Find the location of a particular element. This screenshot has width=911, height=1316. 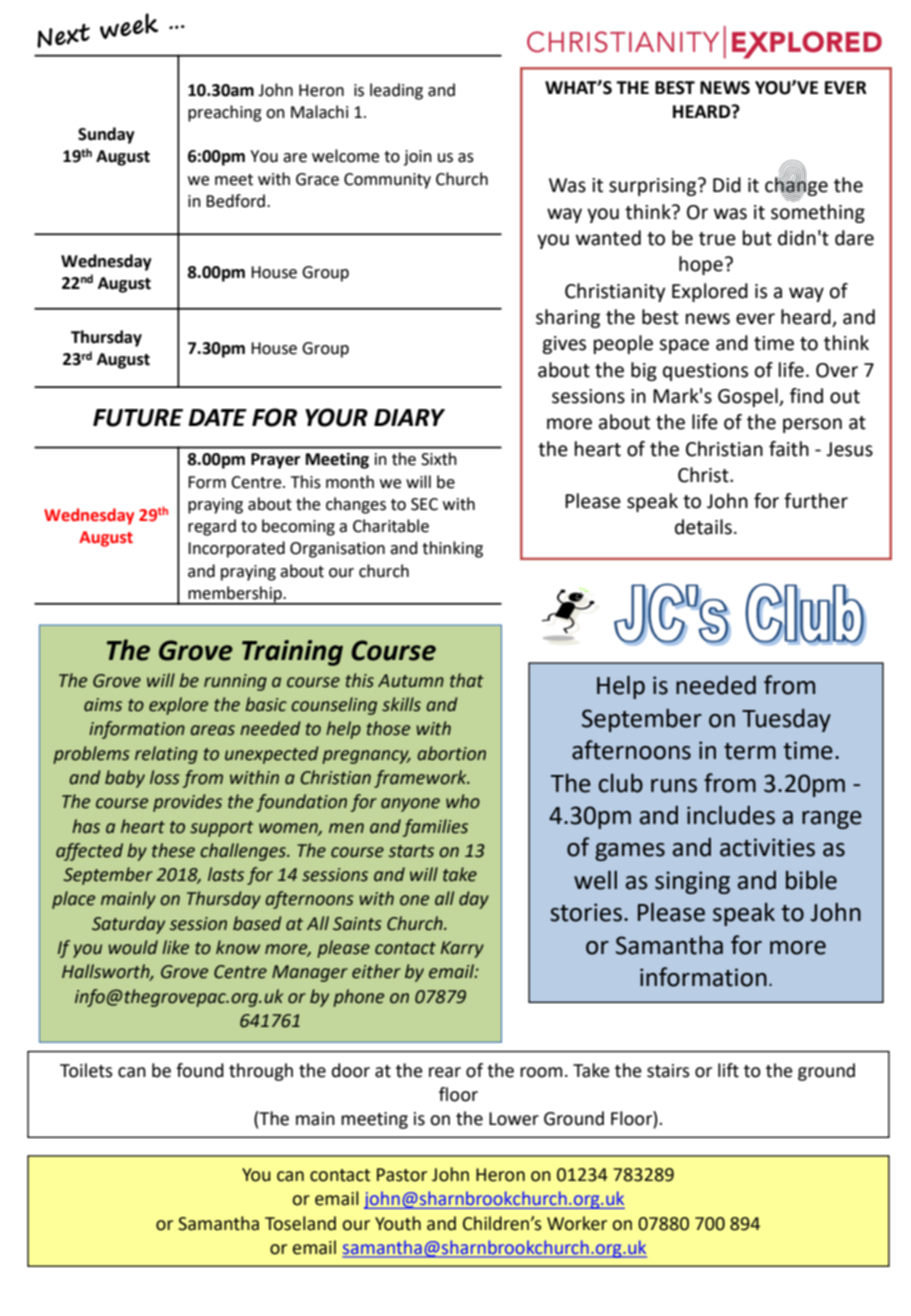

preaching is located at coordinates (225, 113).
